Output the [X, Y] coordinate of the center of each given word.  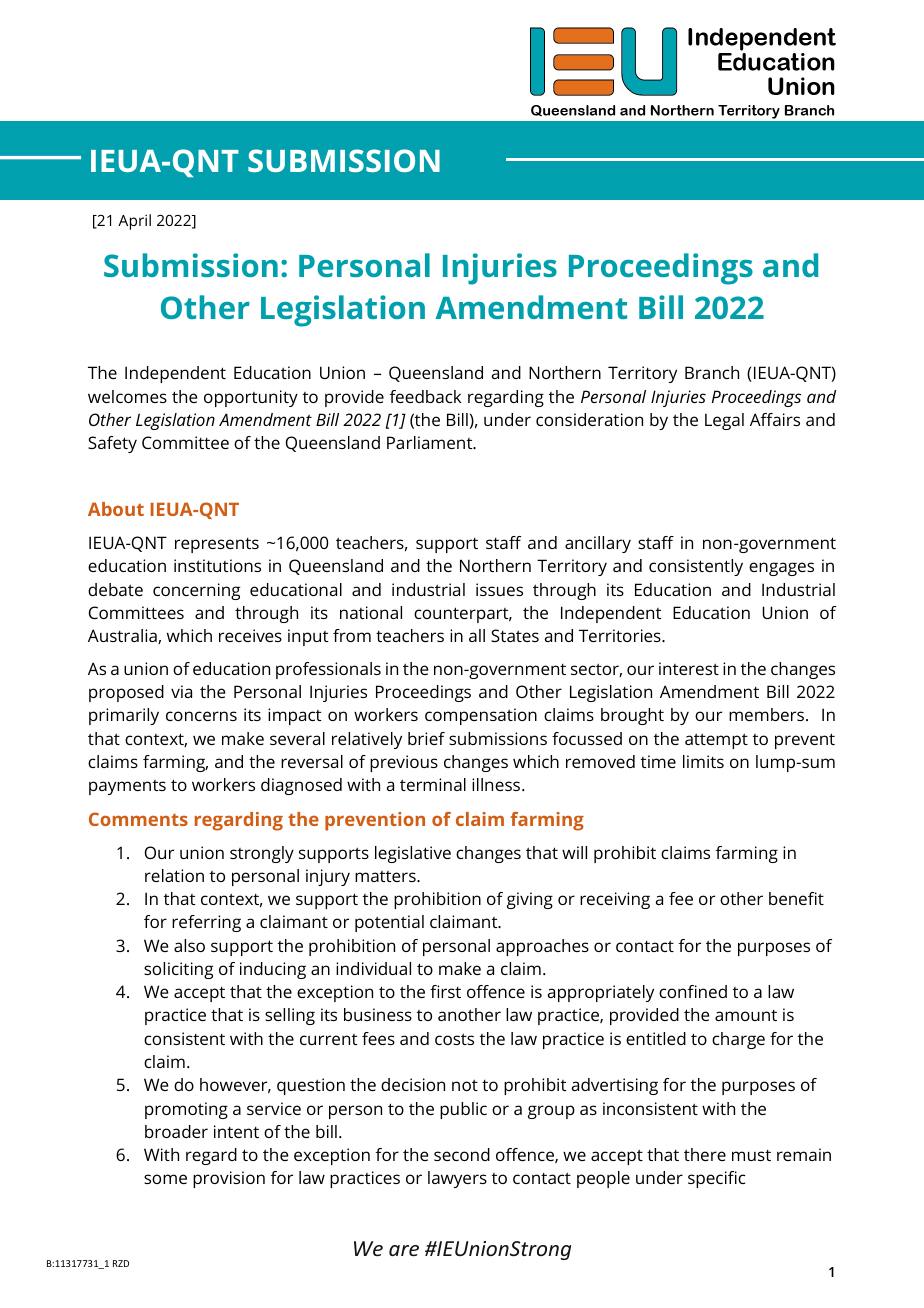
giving [530, 900]
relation [174, 875]
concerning [196, 591]
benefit [796, 898]
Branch [712, 372]
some [165, 1179]
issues [499, 589]
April [134, 222]
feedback [426, 396]
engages [781, 569]
